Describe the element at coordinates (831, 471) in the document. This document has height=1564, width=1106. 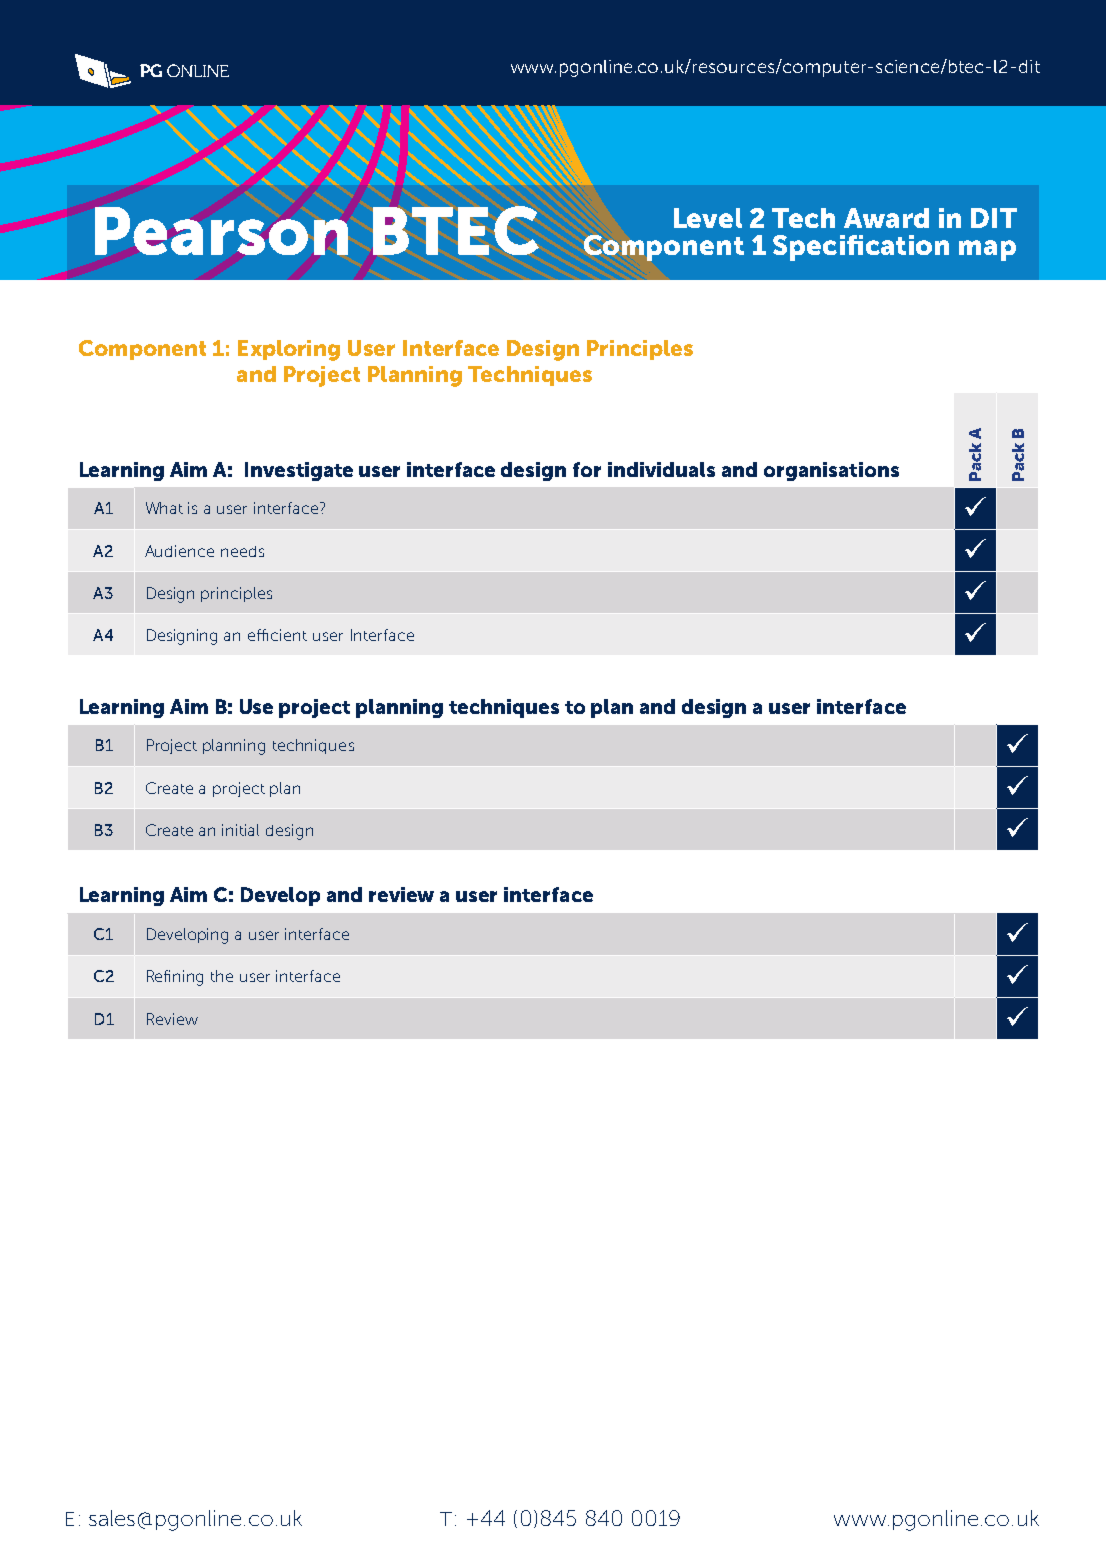
I see `organisations` at that location.
